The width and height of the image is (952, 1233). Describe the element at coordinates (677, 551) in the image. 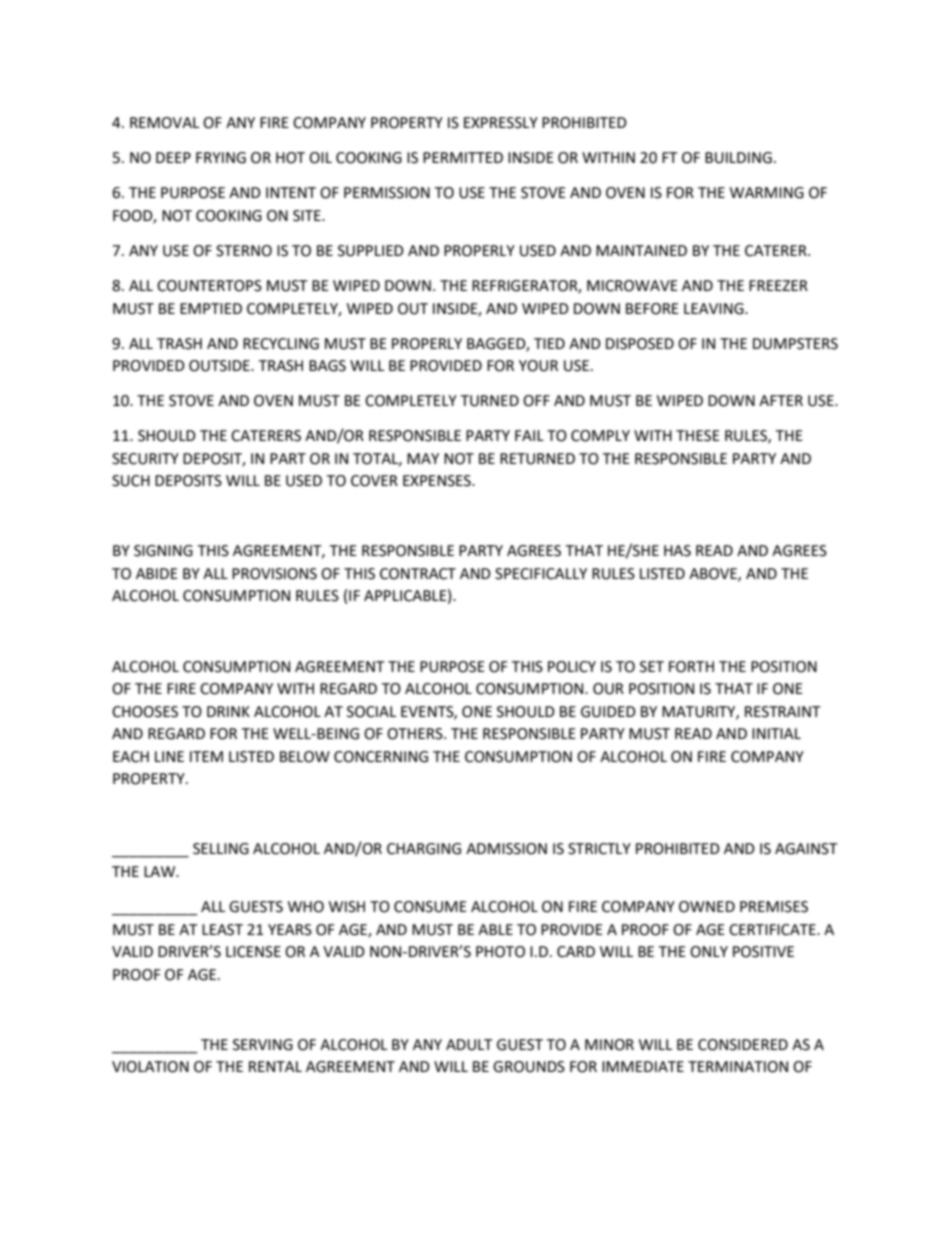

I see `HAS` at that location.
